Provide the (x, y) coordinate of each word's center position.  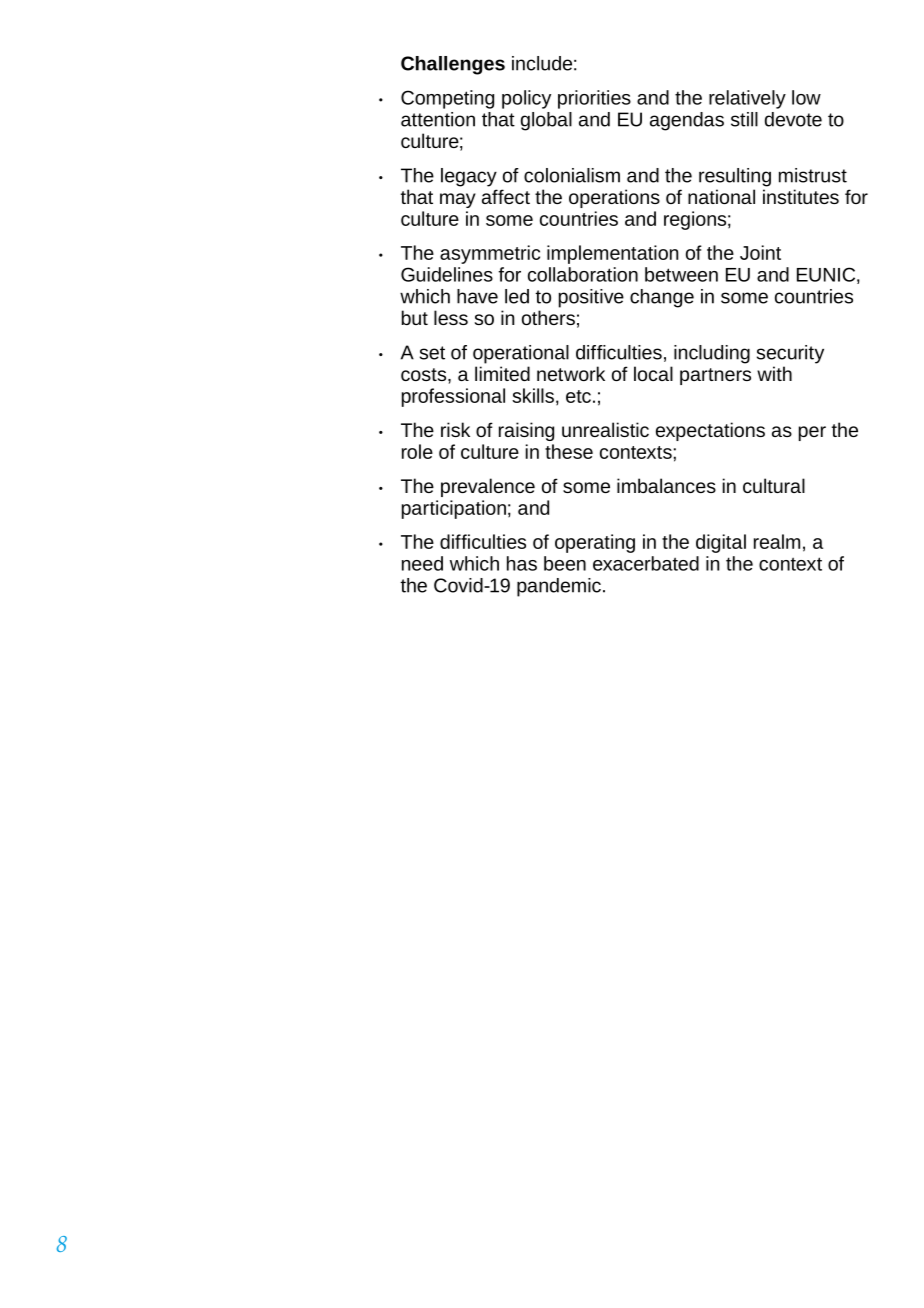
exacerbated (646, 563)
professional (453, 397)
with (774, 373)
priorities (594, 99)
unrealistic (605, 429)
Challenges (453, 65)
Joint (760, 252)
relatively (747, 99)
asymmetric (490, 254)
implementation (612, 254)
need (422, 563)
